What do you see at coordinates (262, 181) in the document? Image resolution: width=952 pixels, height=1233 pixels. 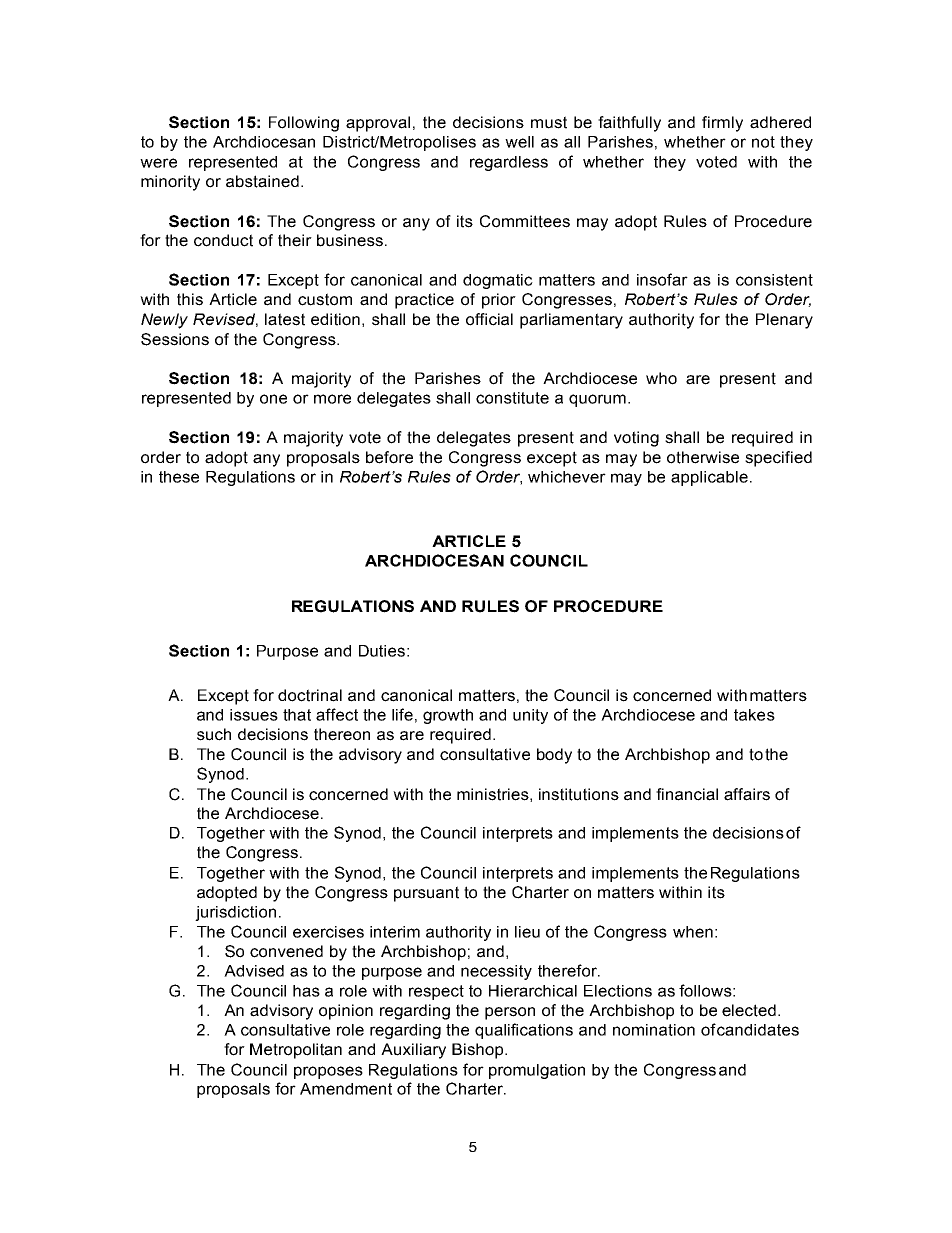 I see `abstained` at bounding box center [262, 181].
